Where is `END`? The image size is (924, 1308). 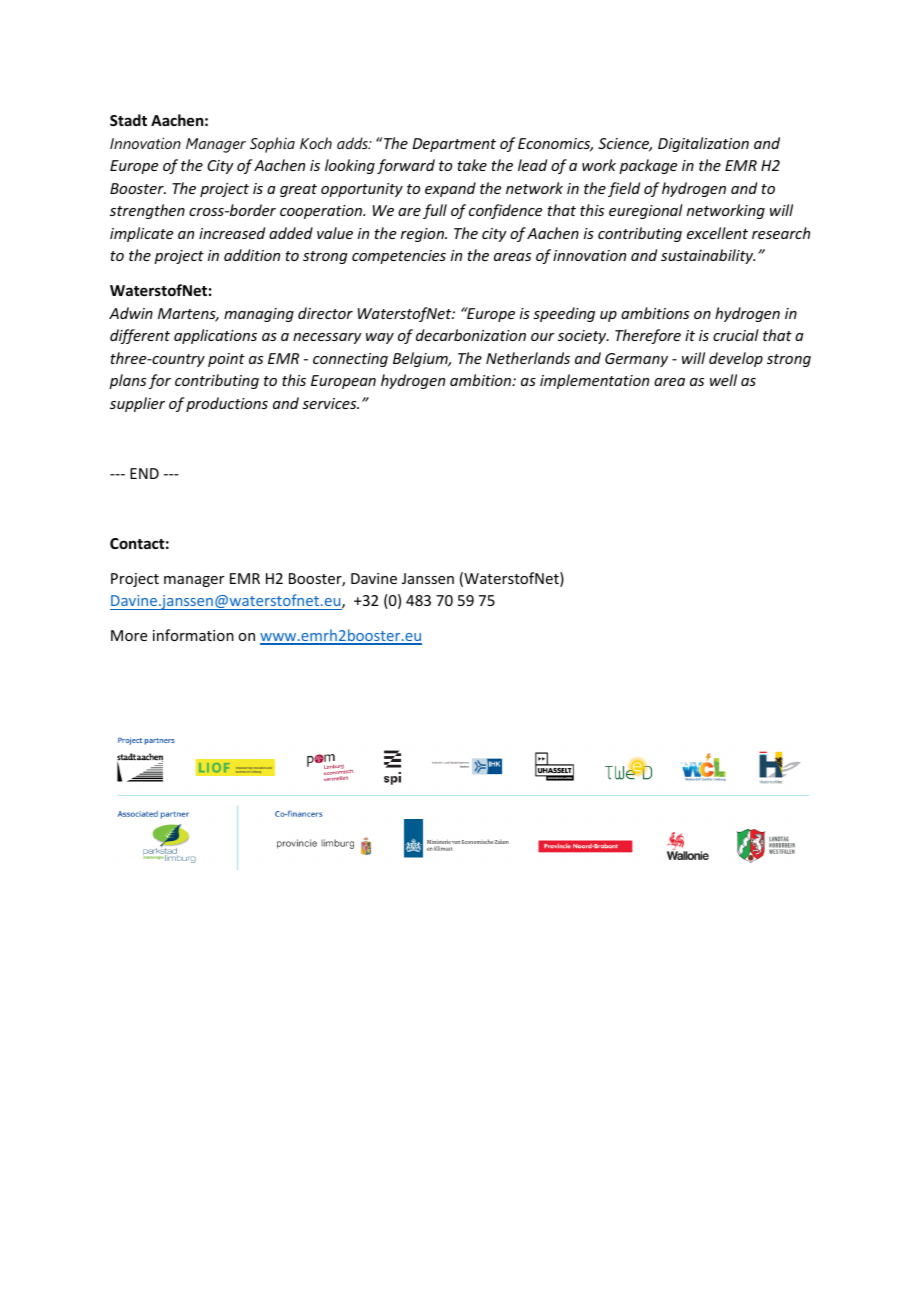
END is located at coordinates (144, 473).
